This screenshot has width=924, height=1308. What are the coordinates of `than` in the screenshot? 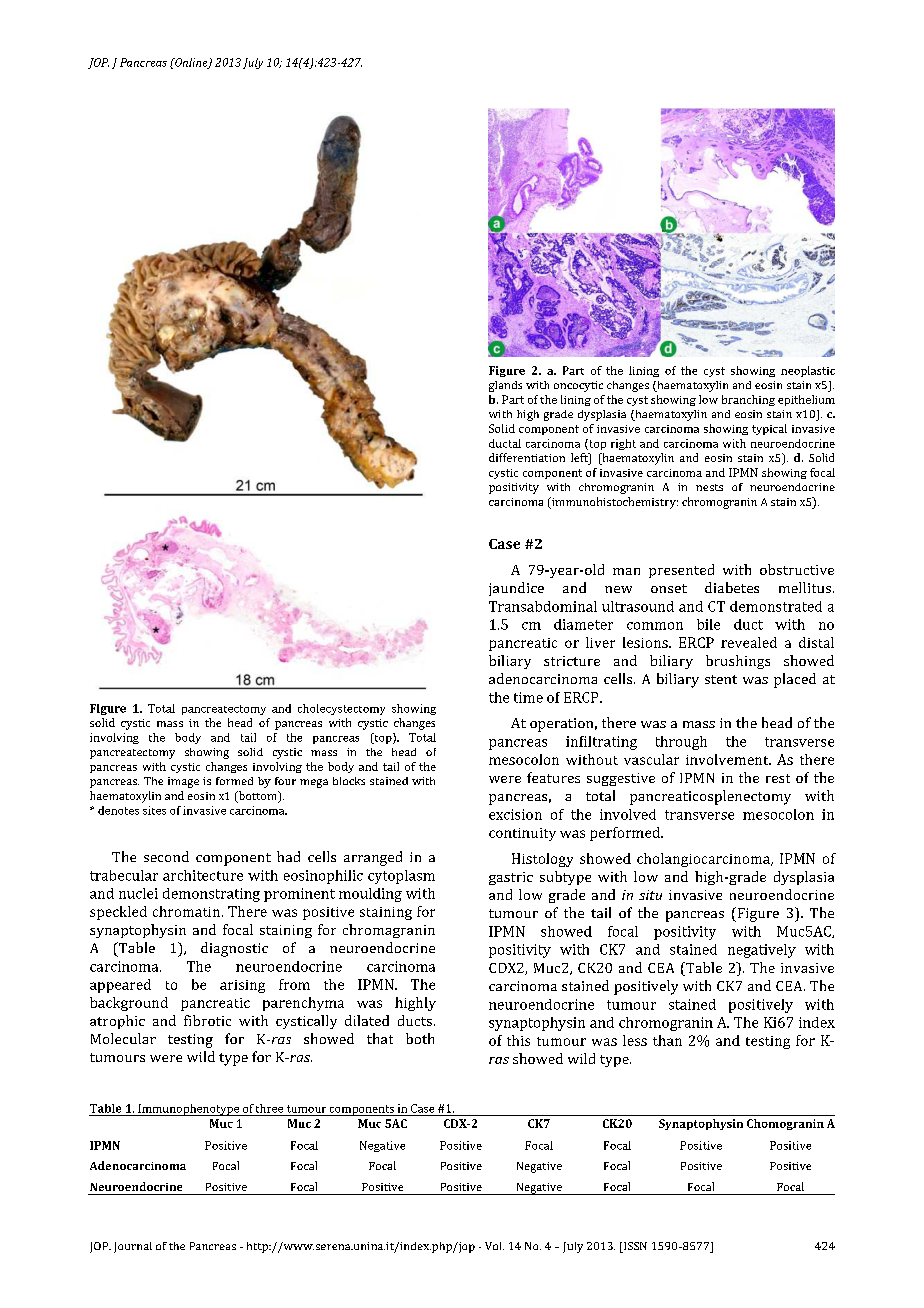 It's located at (667, 1040).
